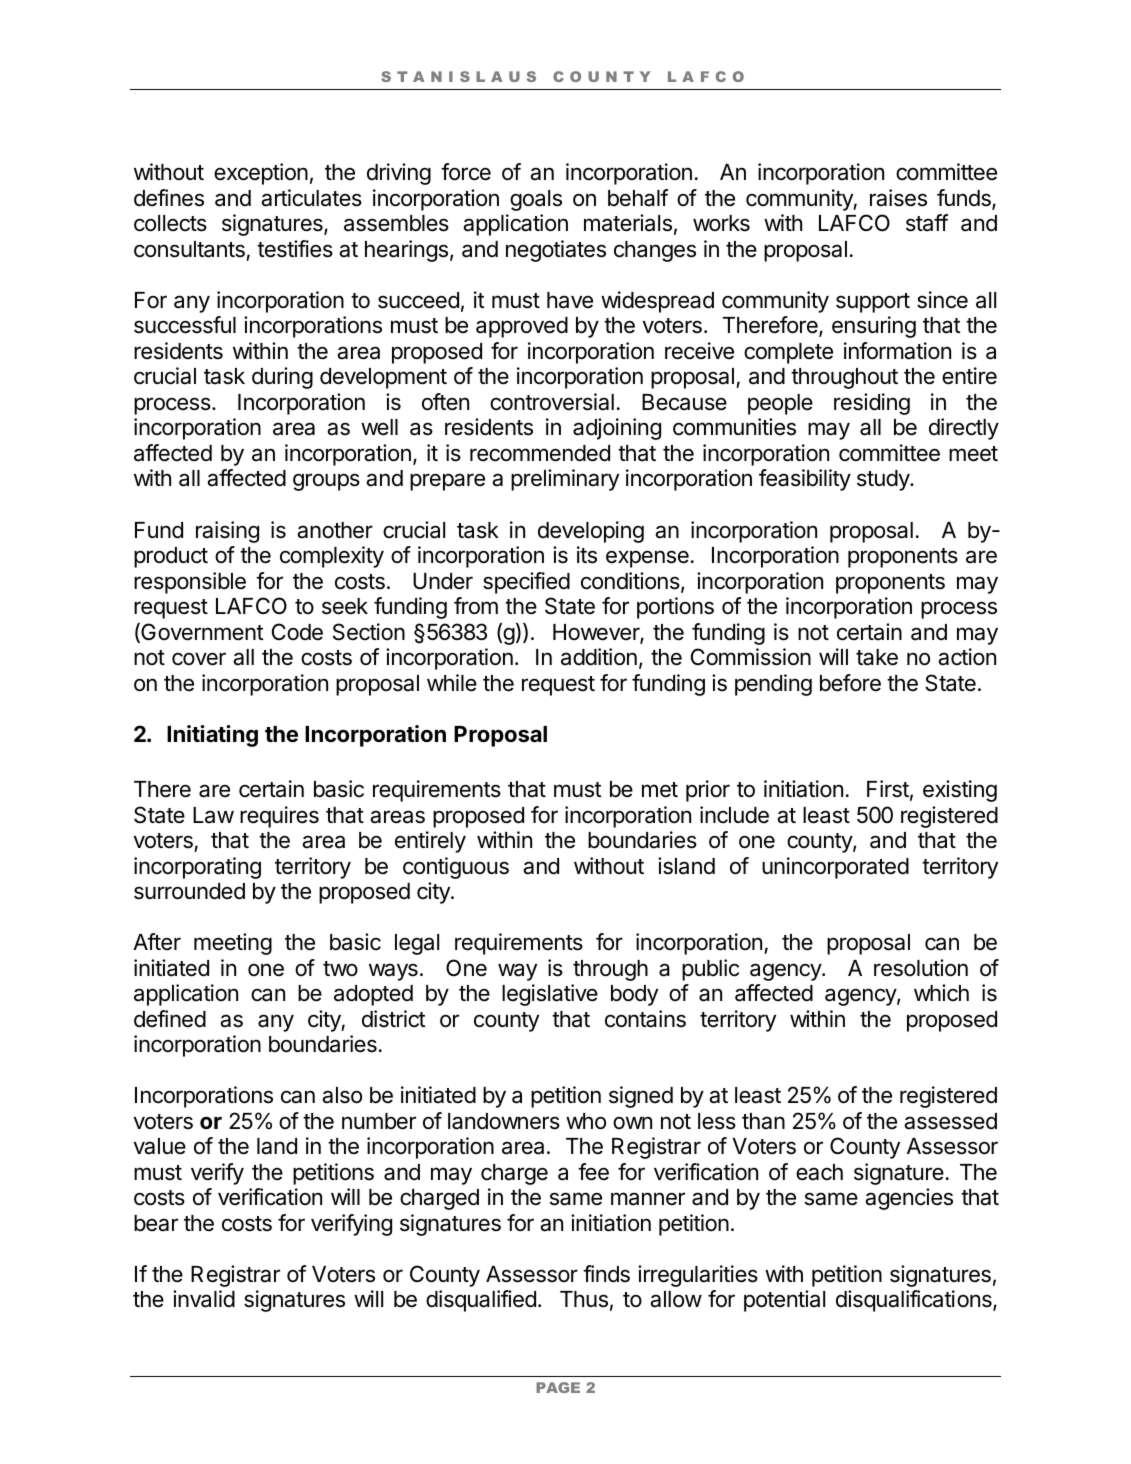 The width and height of the image is (1131, 1464). Describe the element at coordinates (204, 1299) in the image. I see `invalid` at that location.
